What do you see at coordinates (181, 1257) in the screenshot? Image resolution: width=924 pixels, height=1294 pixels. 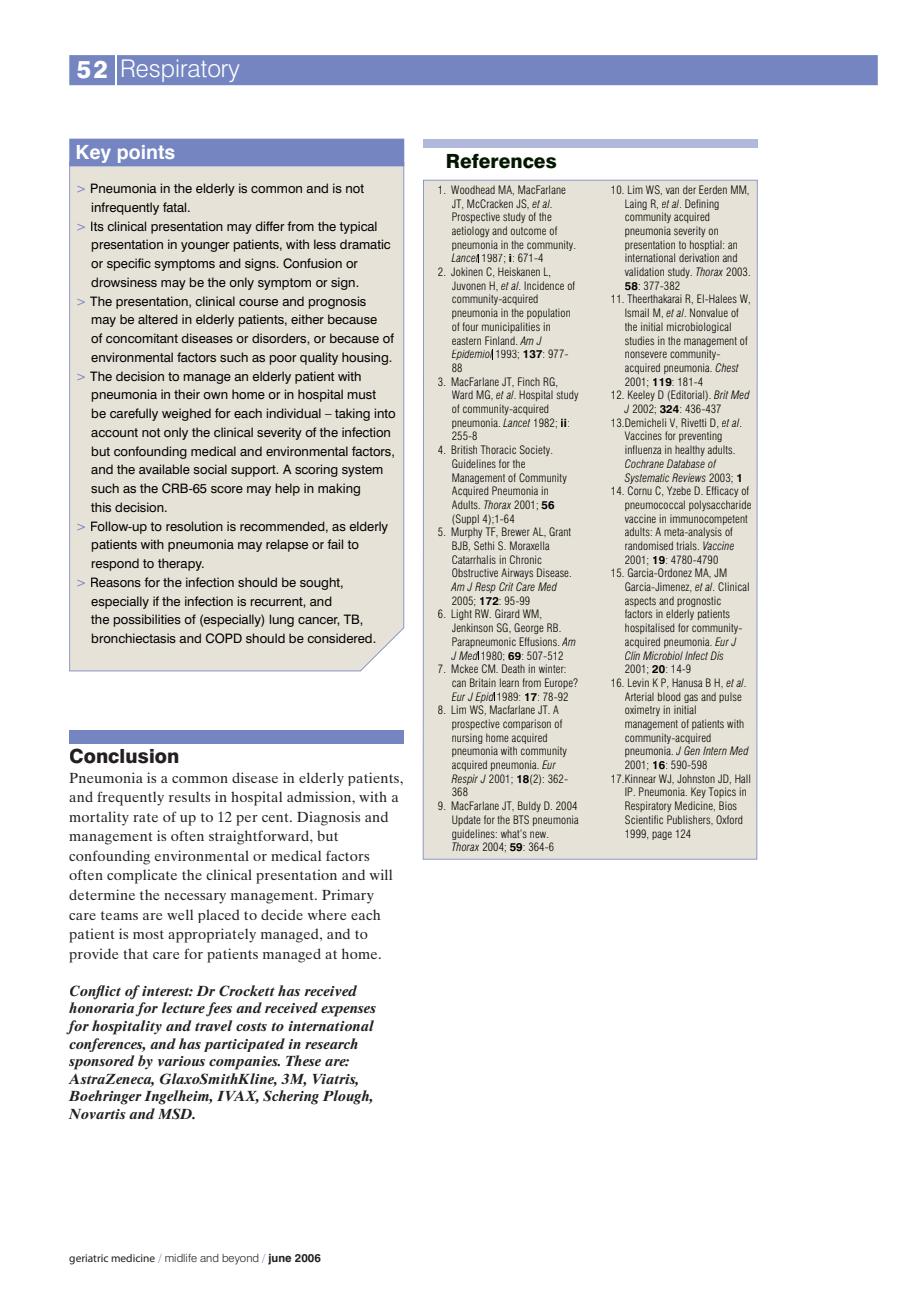 I see `midlife` at bounding box center [181, 1257].
